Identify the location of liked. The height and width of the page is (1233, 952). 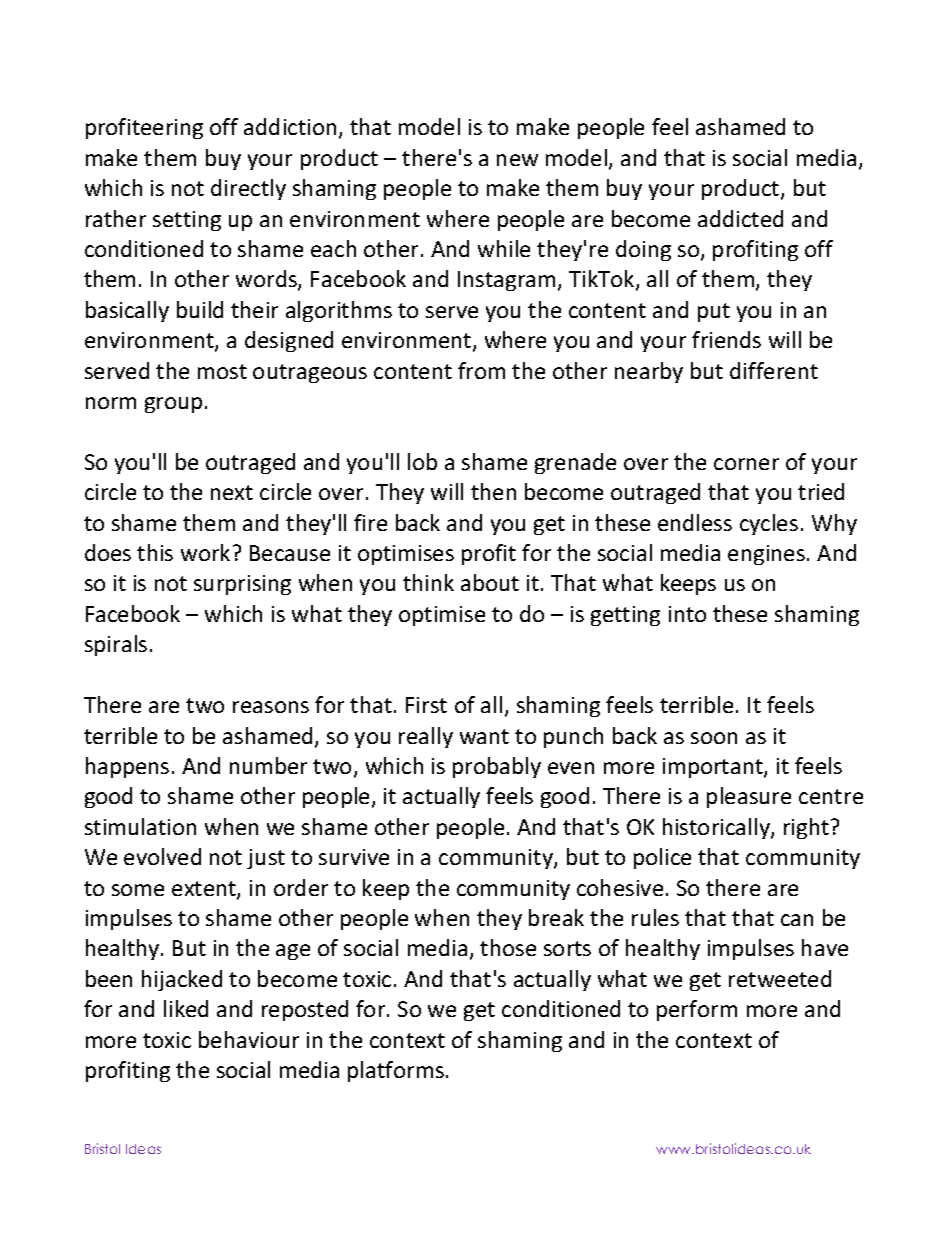
(186, 1008).
